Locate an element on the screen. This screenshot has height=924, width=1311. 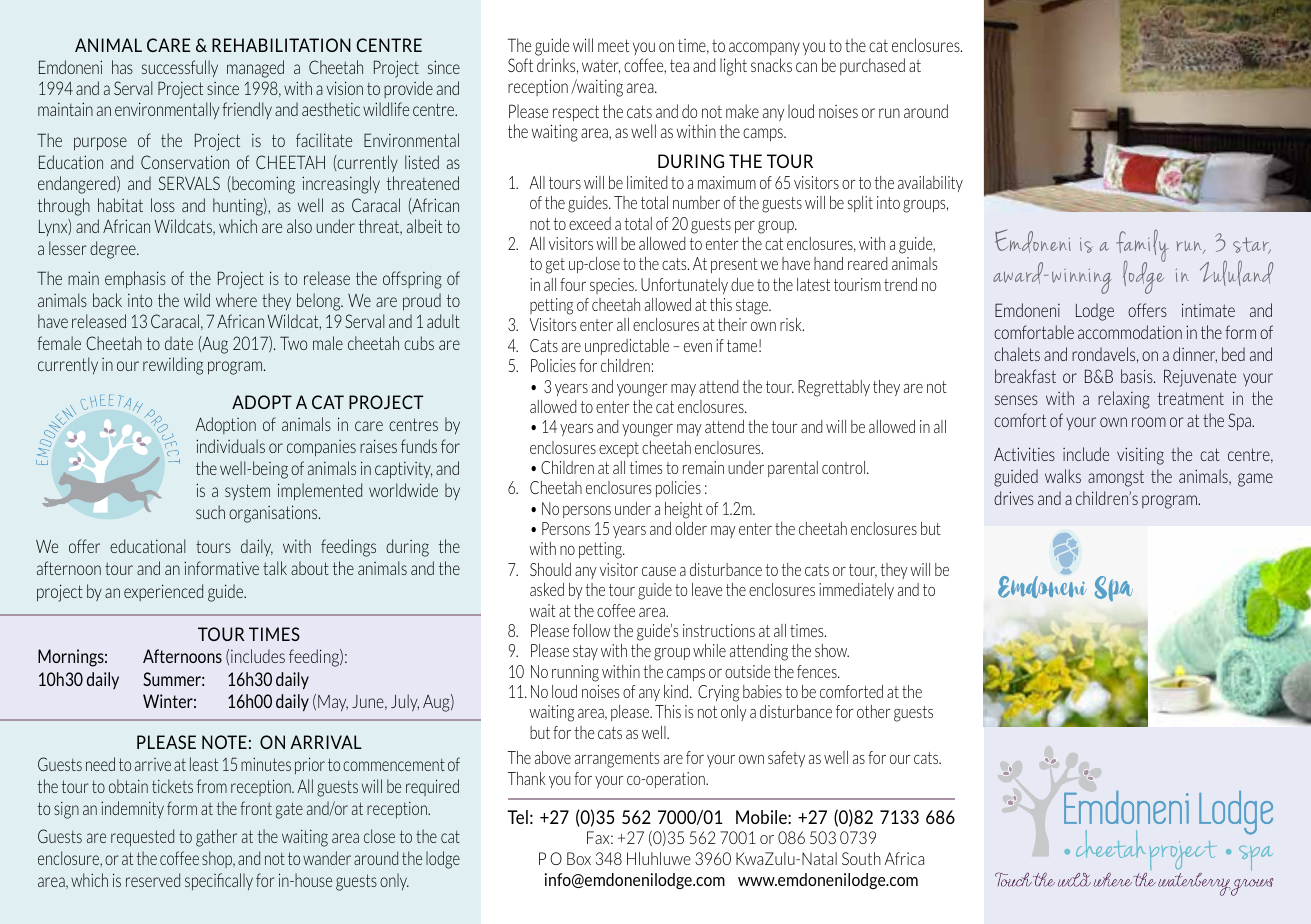
unpredictable is located at coordinates (627, 347).
